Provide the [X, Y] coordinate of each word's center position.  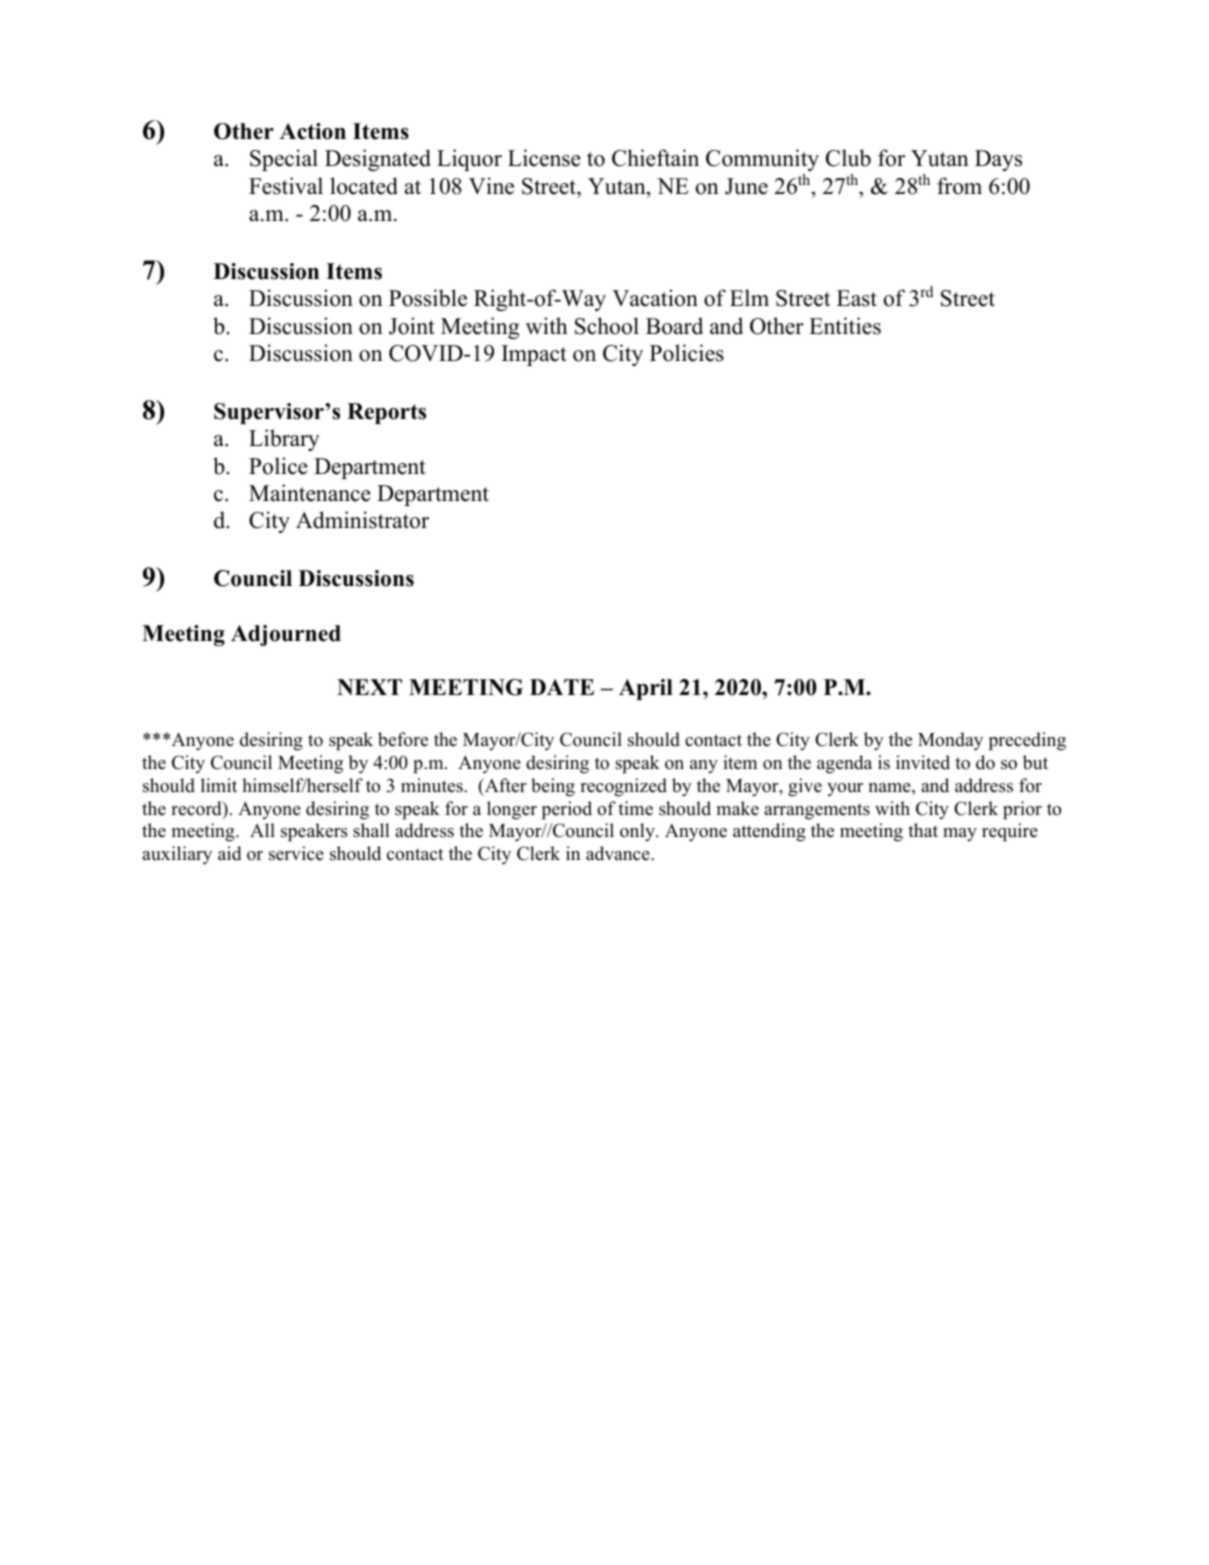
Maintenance [310, 493]
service [296, 853]
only [638, 832]
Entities [845, 326]
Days [998, 160]
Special [284, 160]
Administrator [362, 520]
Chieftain [655, 158]
